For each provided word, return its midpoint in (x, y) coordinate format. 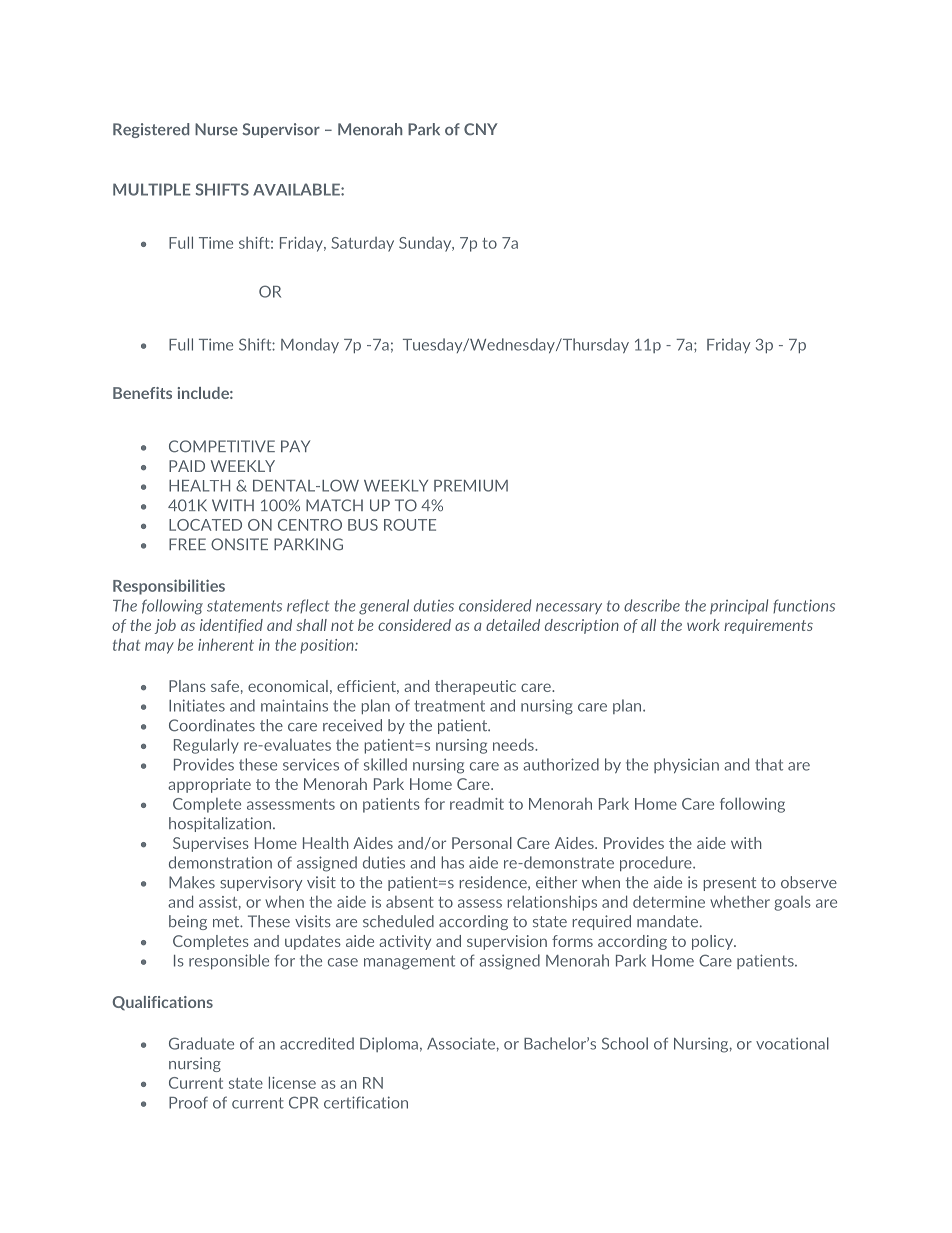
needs (514, 744)
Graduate (201, 1043)
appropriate (209, 785)
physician (686, 765)
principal (739, 606)
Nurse (216, 129)
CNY (481, 129)
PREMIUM (471, 486)
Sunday (426, 244)
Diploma (389, 1044)
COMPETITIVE (222, 446)
